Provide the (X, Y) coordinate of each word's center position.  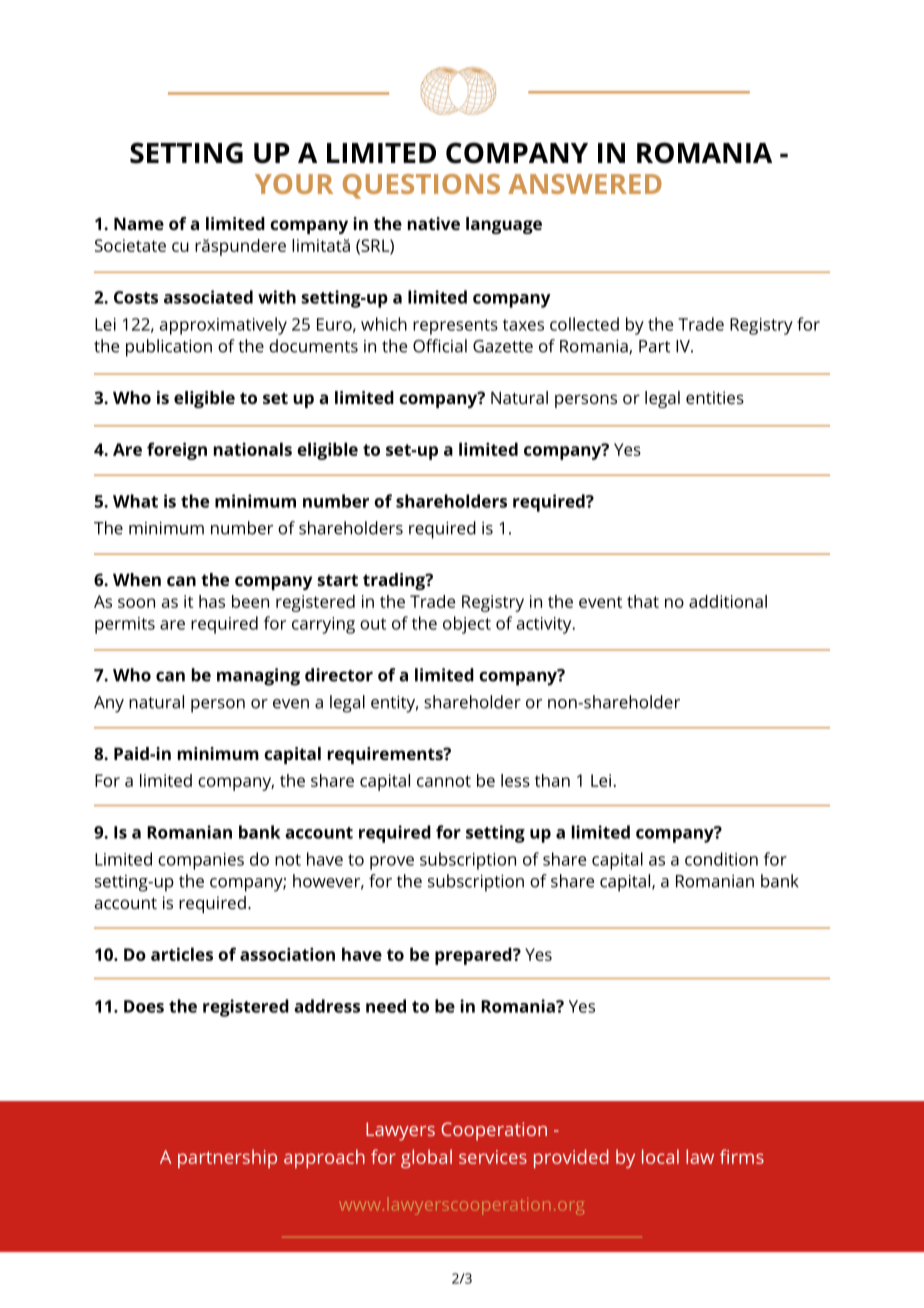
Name (139, 223)
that (643, 601)
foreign (177, 451)
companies (201, 861)
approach (324, 1158)
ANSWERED (585, 184)
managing (258, 677)
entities (715, 397)
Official (440, 346)
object (467, 625)
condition (721, 859)
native (434, 223)
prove (392, 863)
